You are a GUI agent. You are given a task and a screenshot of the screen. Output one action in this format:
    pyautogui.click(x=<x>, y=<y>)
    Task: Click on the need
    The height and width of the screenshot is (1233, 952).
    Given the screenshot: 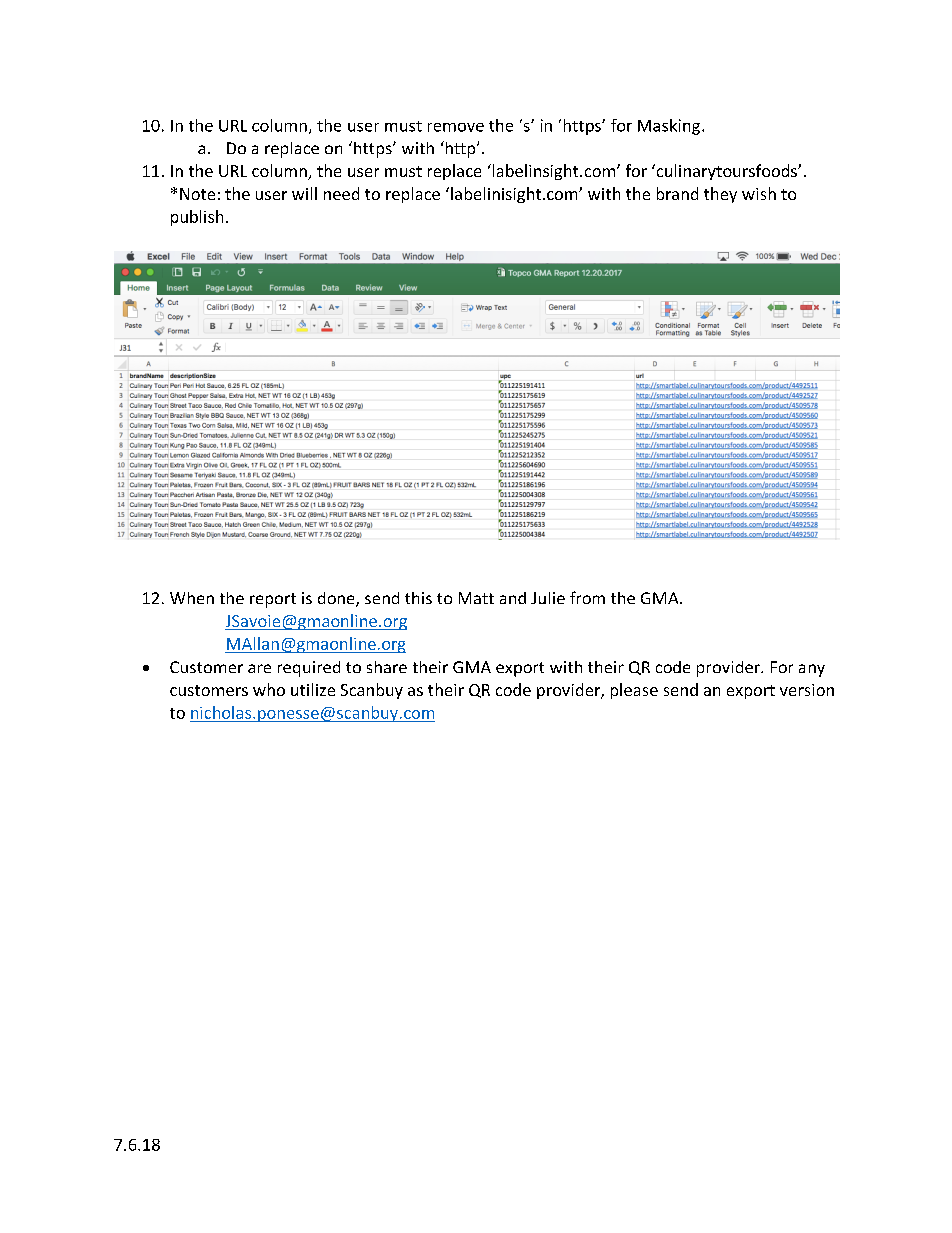 What is the action you would take?
    pyautogui.click(x=341, y=193)
